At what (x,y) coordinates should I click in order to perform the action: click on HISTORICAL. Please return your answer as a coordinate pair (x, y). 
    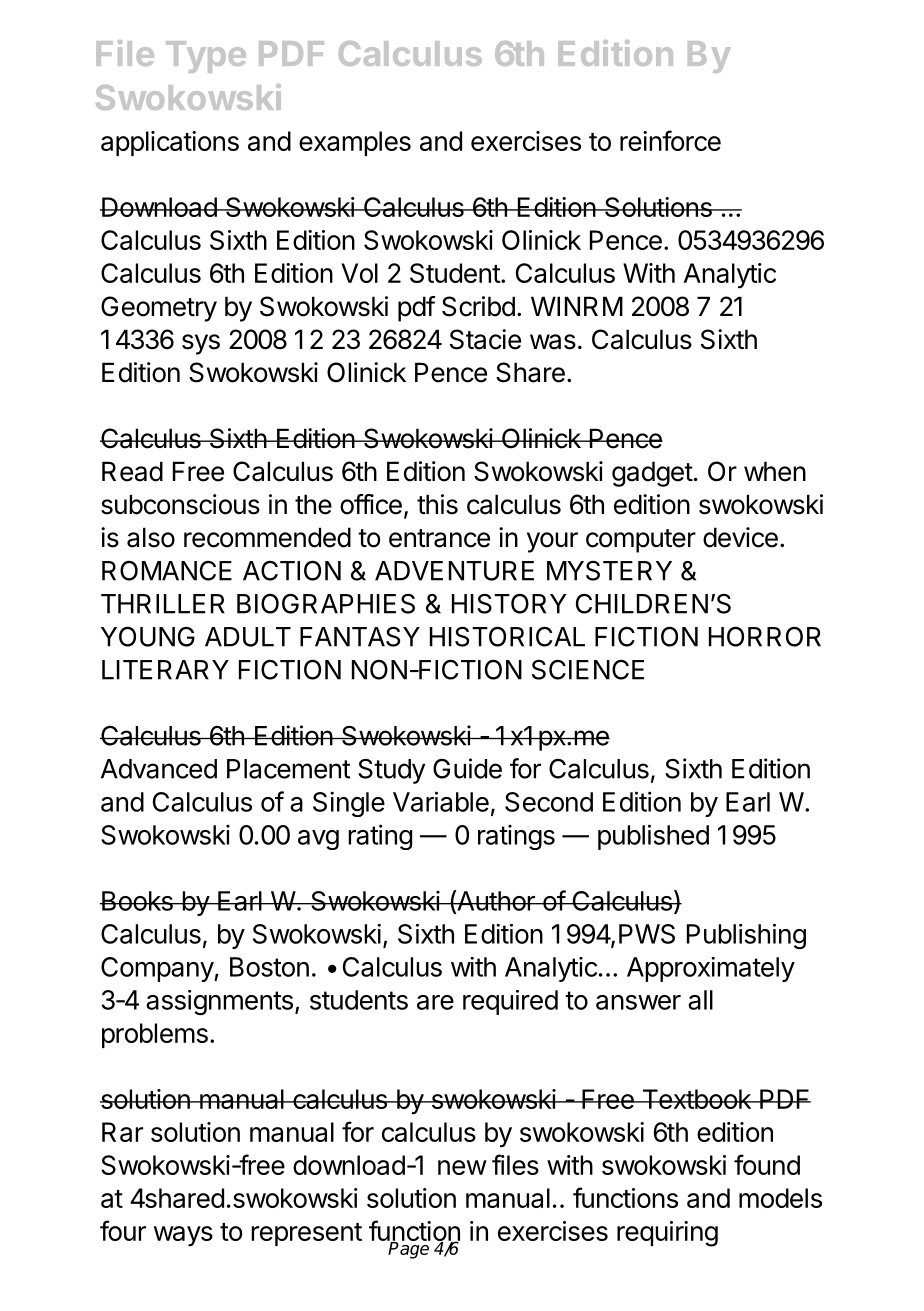
    Looking at the image, I should click on (507, 636).
